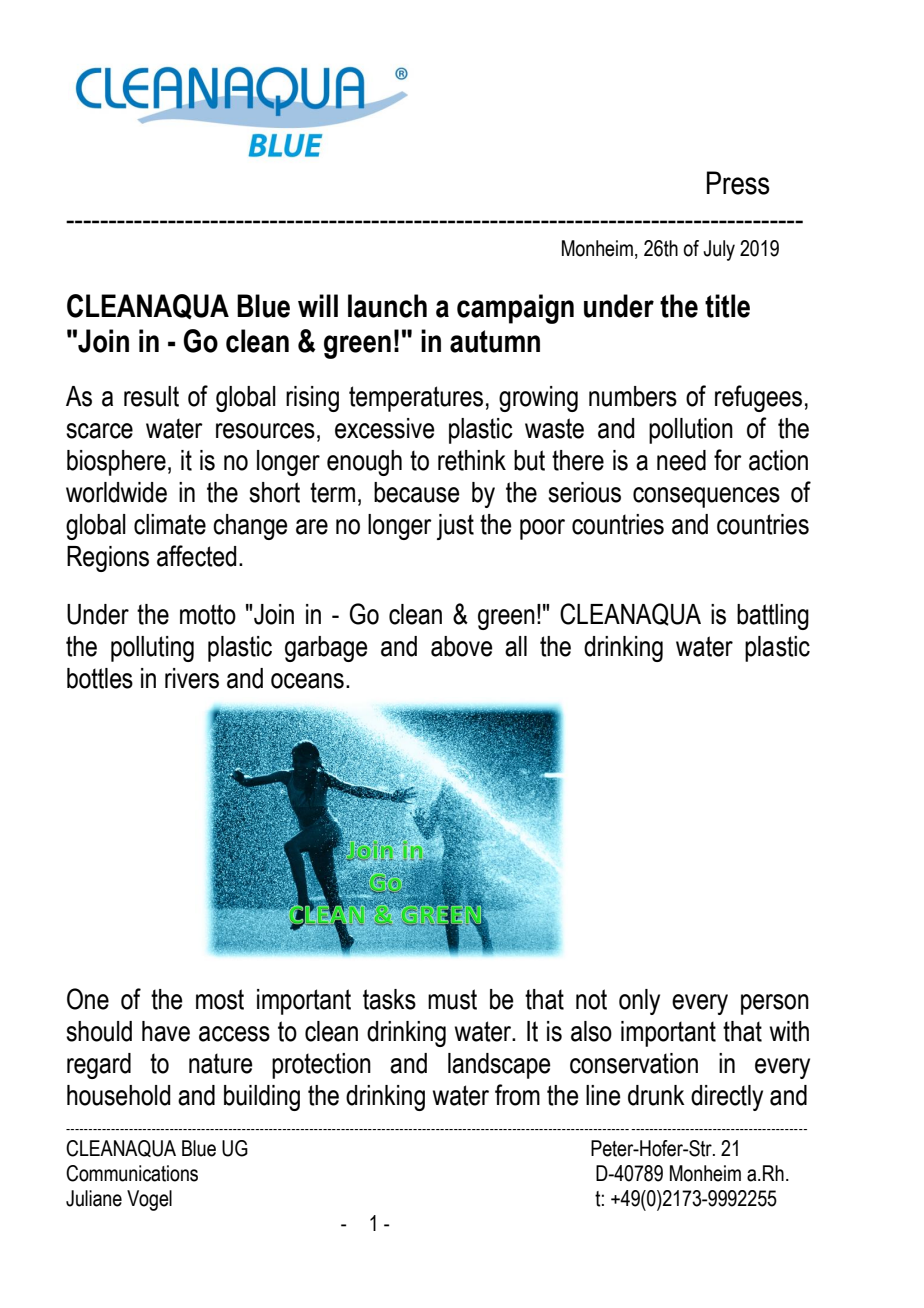 The height and width of the page is (1308, 924). I want to click on Communications, so click(132, 1173).
